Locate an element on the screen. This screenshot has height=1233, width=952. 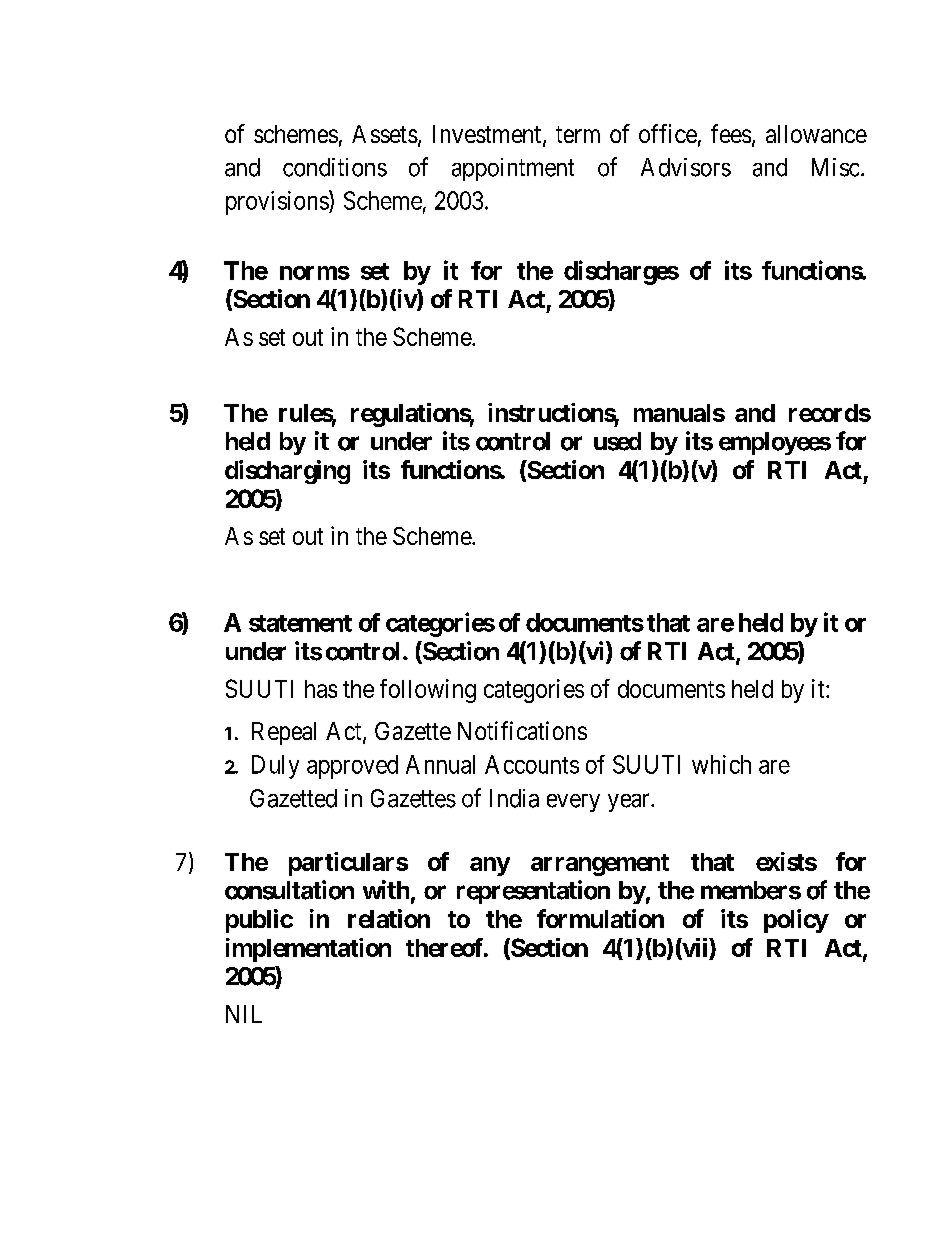
used is located at coordinates (617, 441).
